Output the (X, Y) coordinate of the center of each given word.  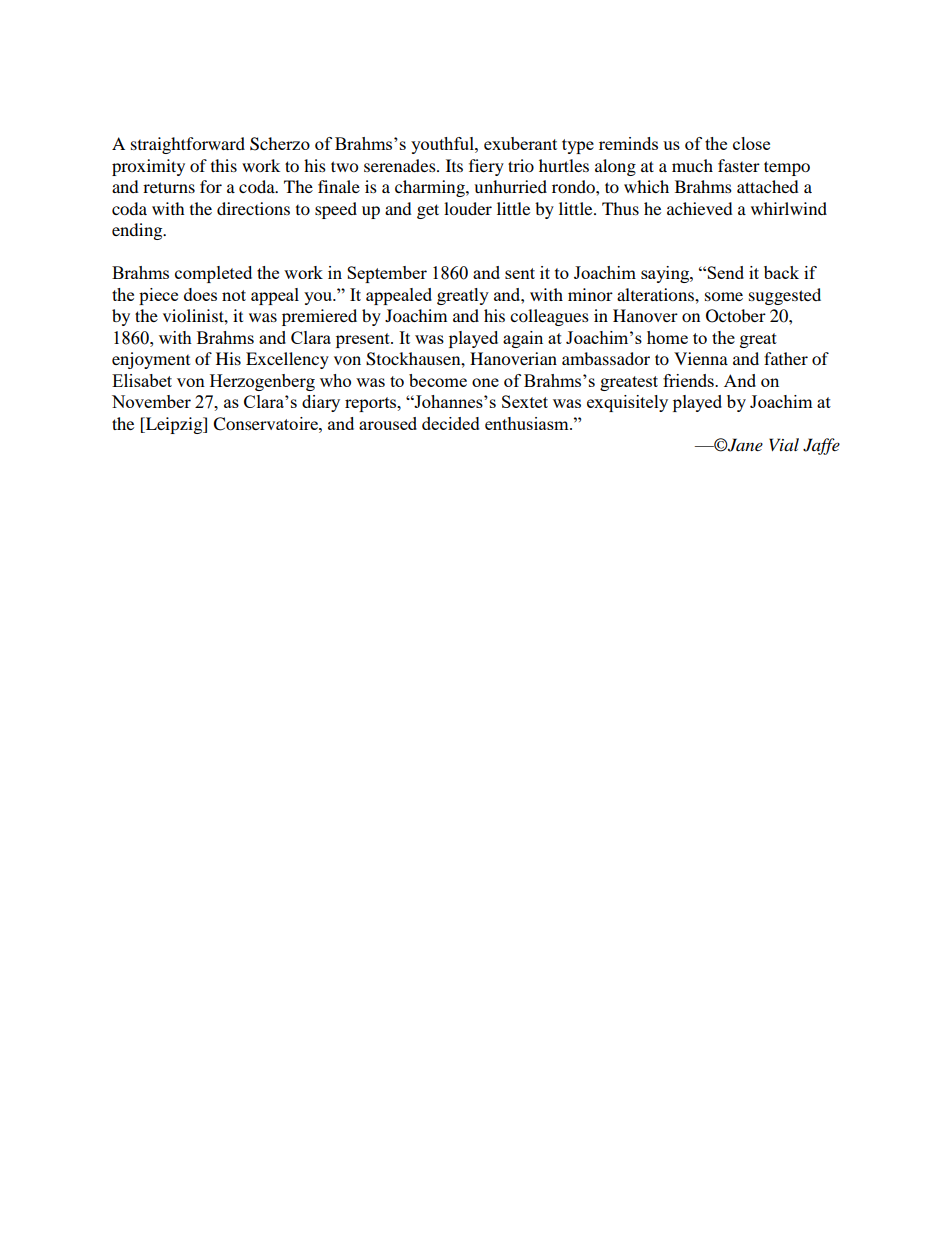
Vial (784, 444)
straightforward (188, 145)
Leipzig (174, 425)
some (724, 296)
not (234, 295)
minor (590, 294)
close (751, 143)
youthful (443, 145)
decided (451, 423)
